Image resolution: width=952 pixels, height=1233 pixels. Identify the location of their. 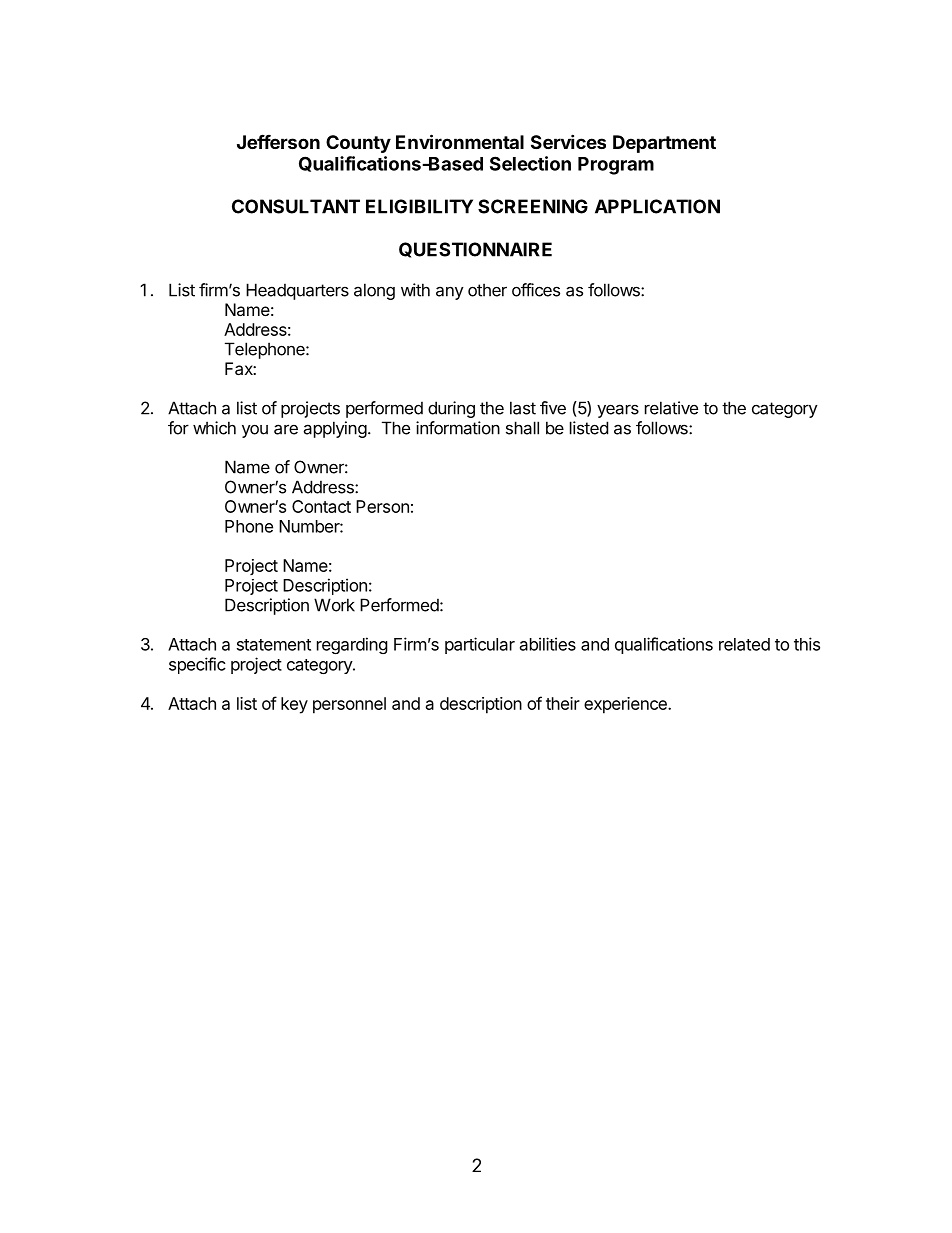
(563, 703).
